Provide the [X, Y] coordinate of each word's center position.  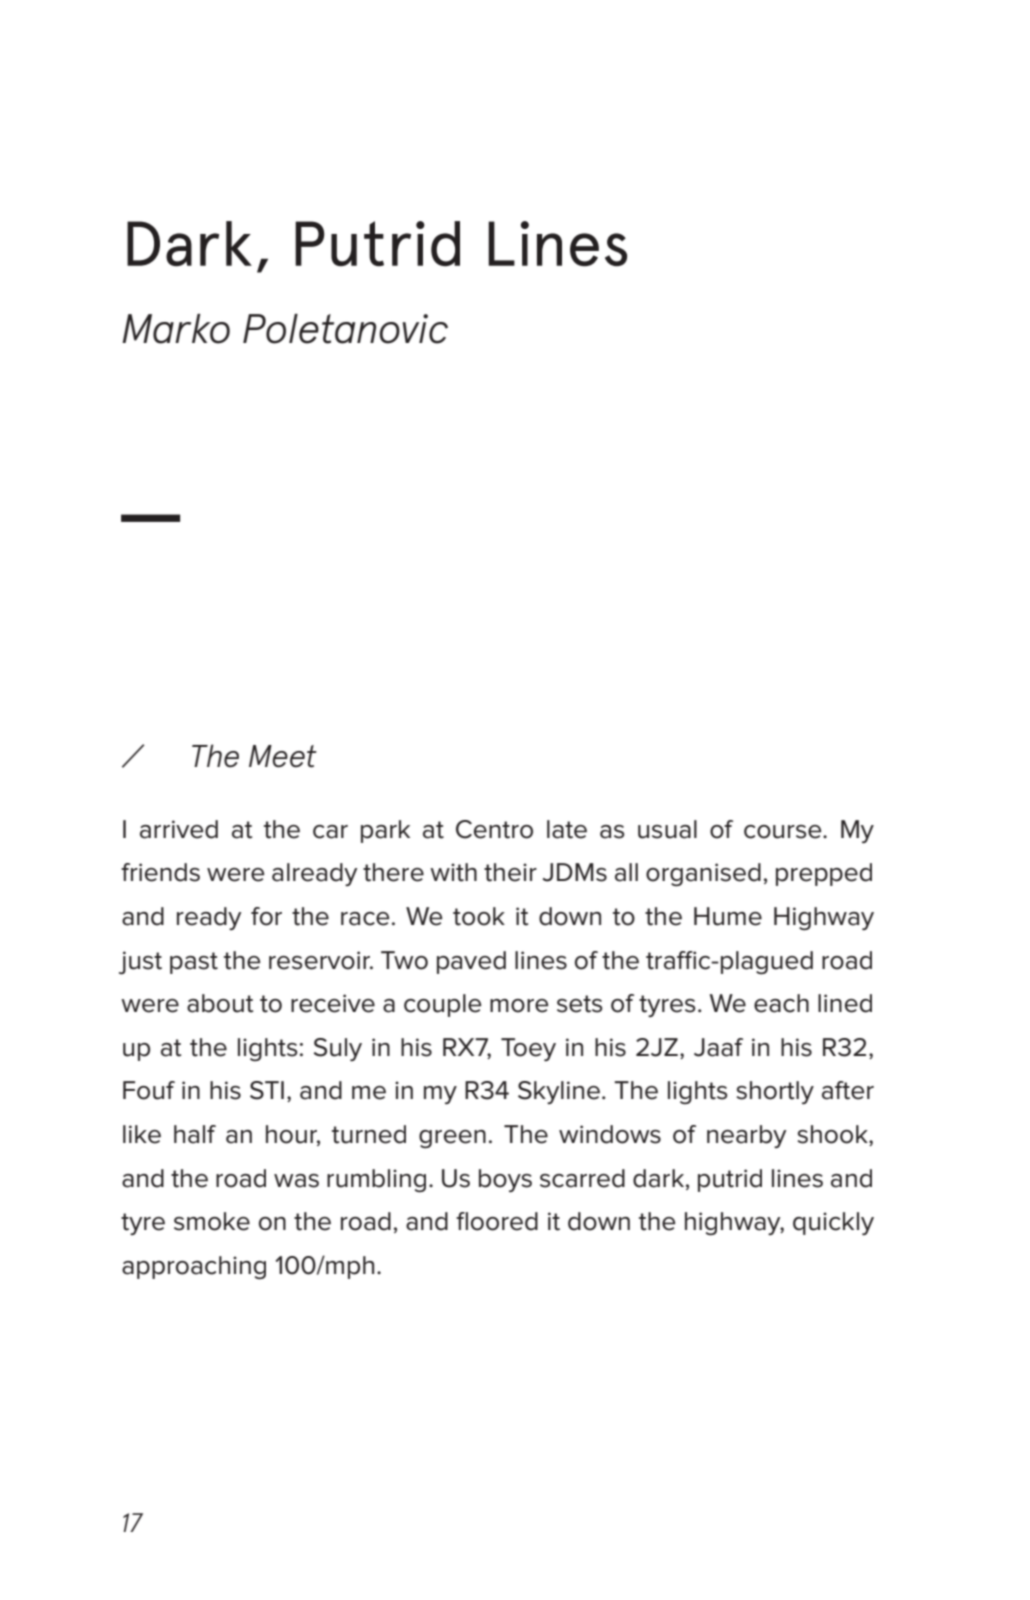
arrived [179, 829]
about [220, 1003]
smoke [212, 1221]
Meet [283, 756]
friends [160, 872]
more [519, 1006]
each [781, 1003]
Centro [494, 829]
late [567, 829]
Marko [176, 329]
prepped [824, 874]
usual [667, 829]
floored [497, 1221]
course [784, 832]
